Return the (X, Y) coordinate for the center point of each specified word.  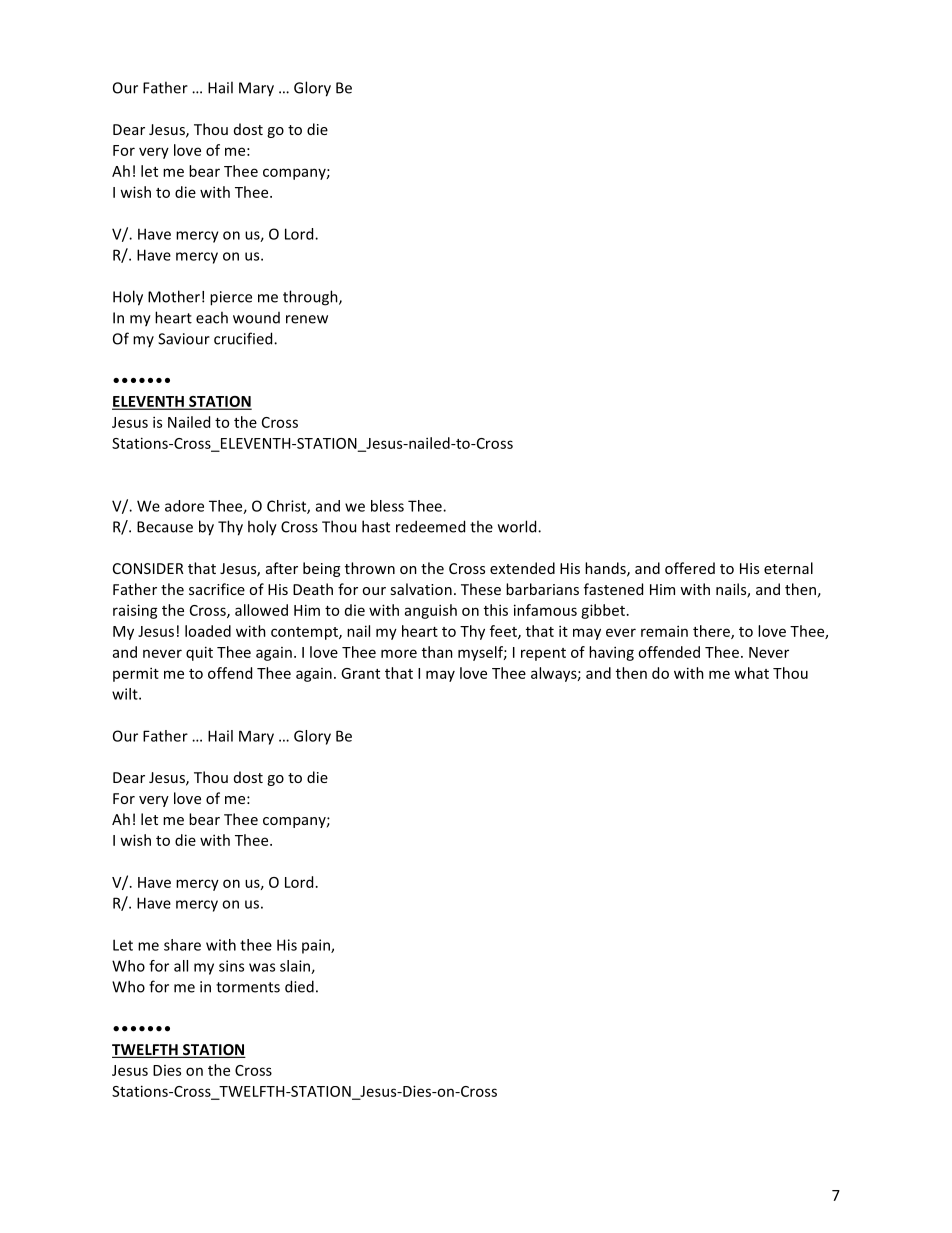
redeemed (430, 526)
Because (165, 527)
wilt (126, 694)
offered (690, 568)
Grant (360, 673)
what (751, 673)
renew (307, 319)
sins (231, 966)
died (299, 986)
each (212, 317)
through (311, 298)
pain (317, 946)
